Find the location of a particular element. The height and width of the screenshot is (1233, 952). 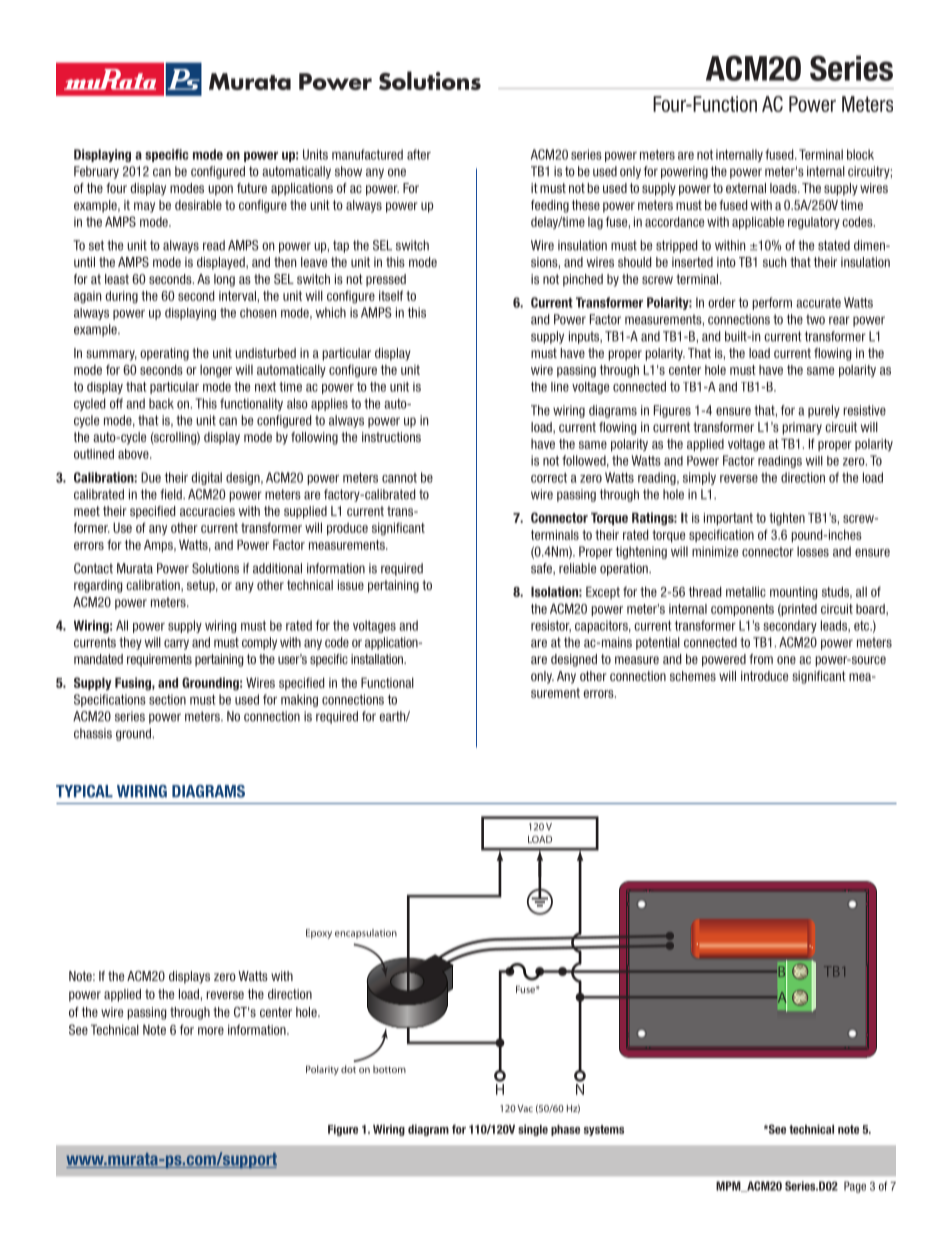

desirable is located at coordinates (198, 205).
